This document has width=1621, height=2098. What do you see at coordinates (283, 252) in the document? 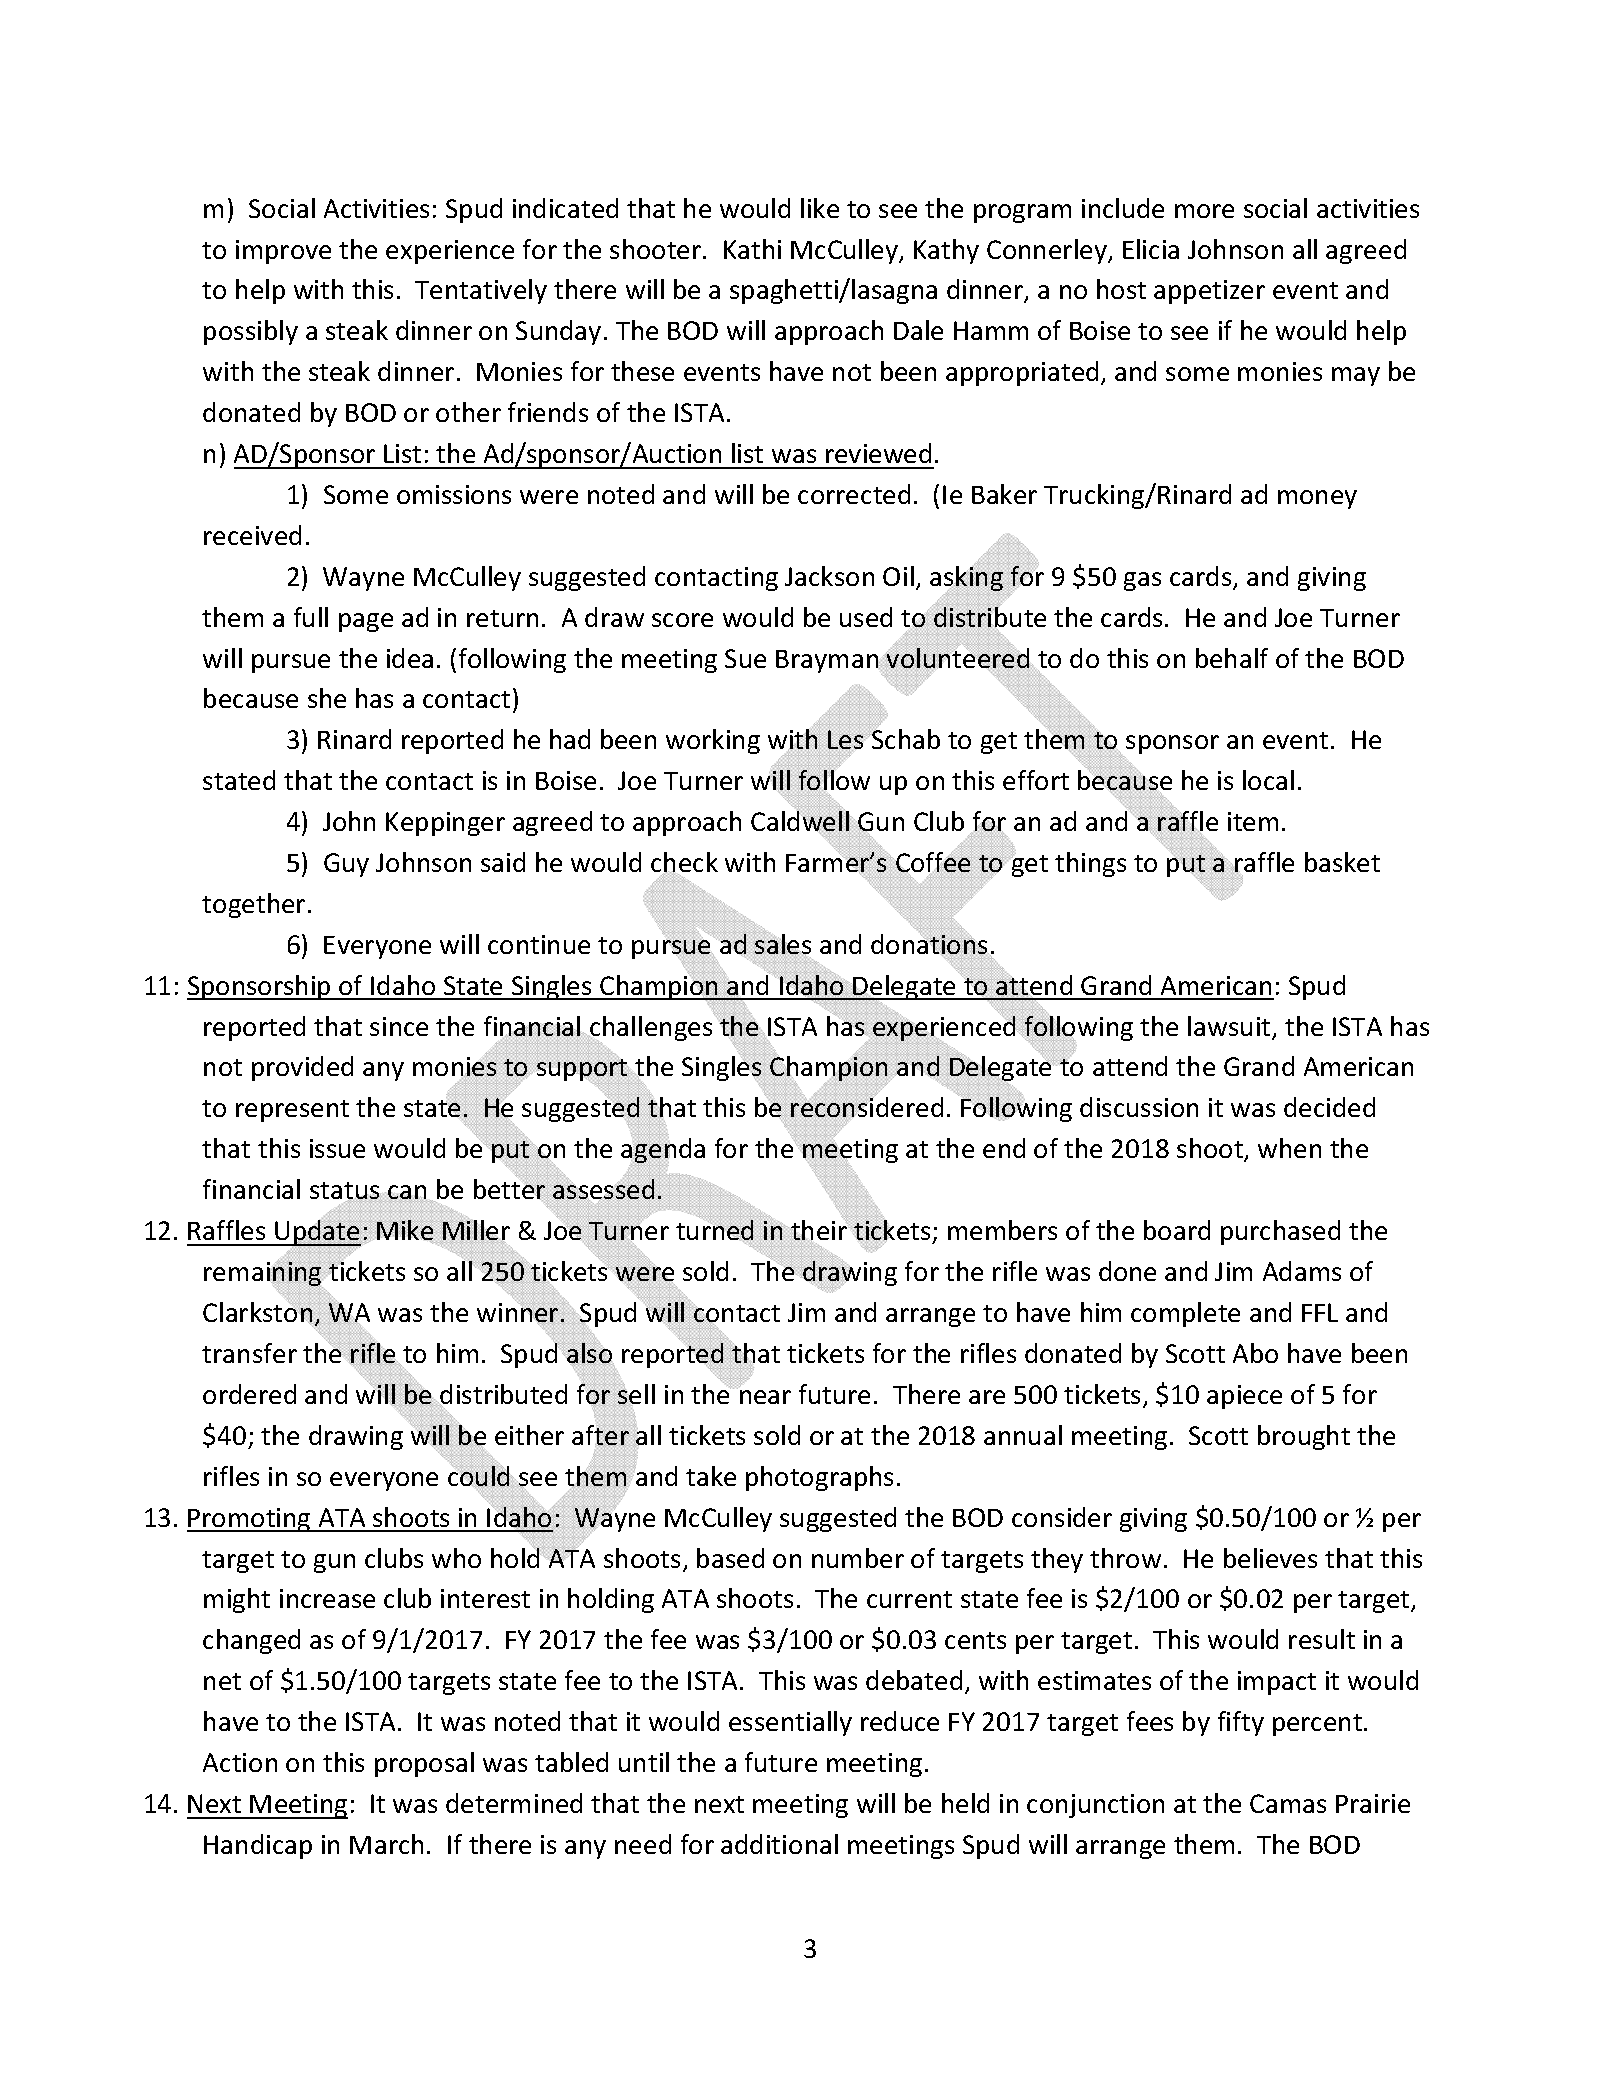
I see `improve` at bounding box center [283, 252].
